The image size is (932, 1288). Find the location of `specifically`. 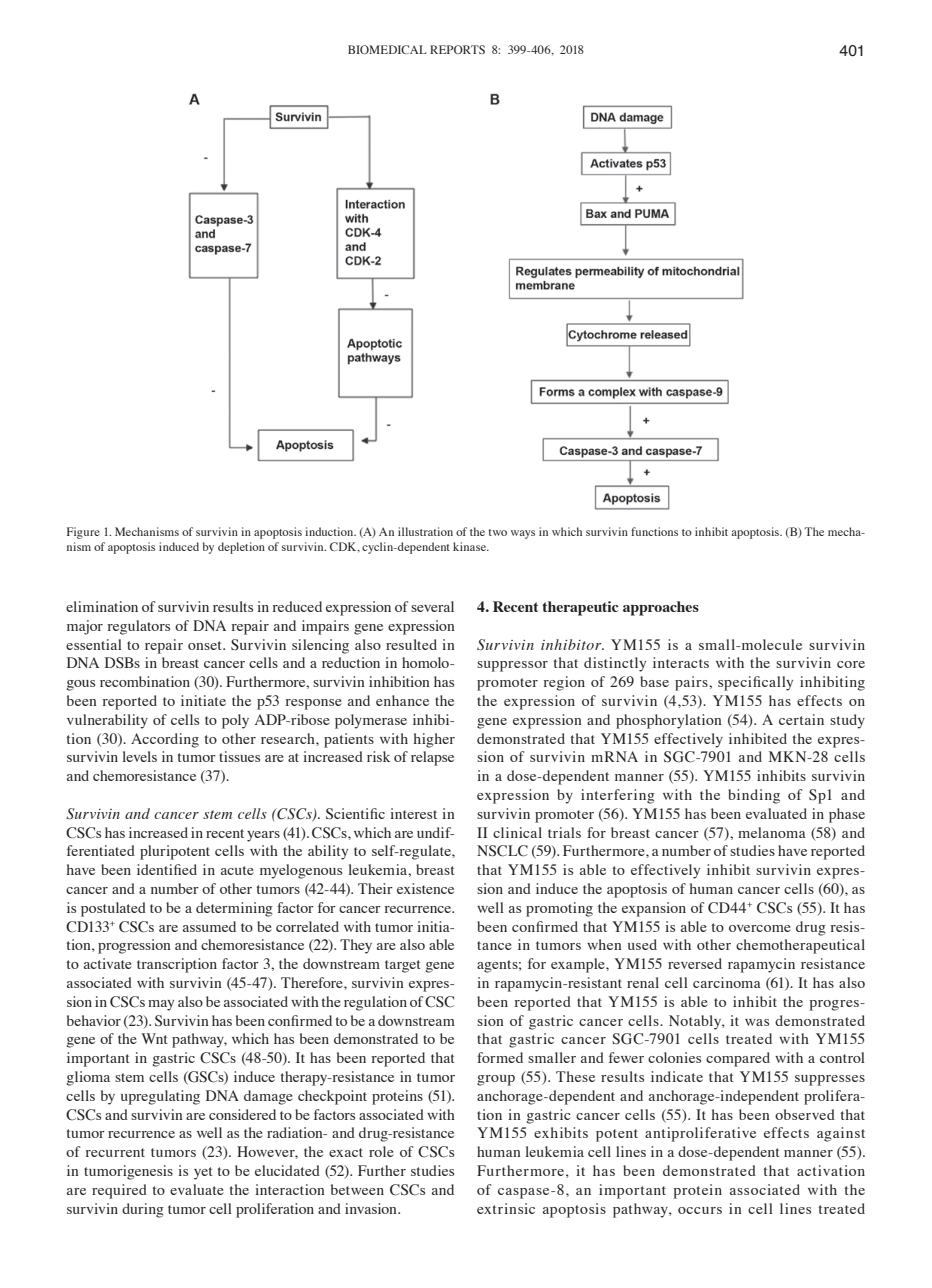

specifically is located at coordinates (755, 683).
